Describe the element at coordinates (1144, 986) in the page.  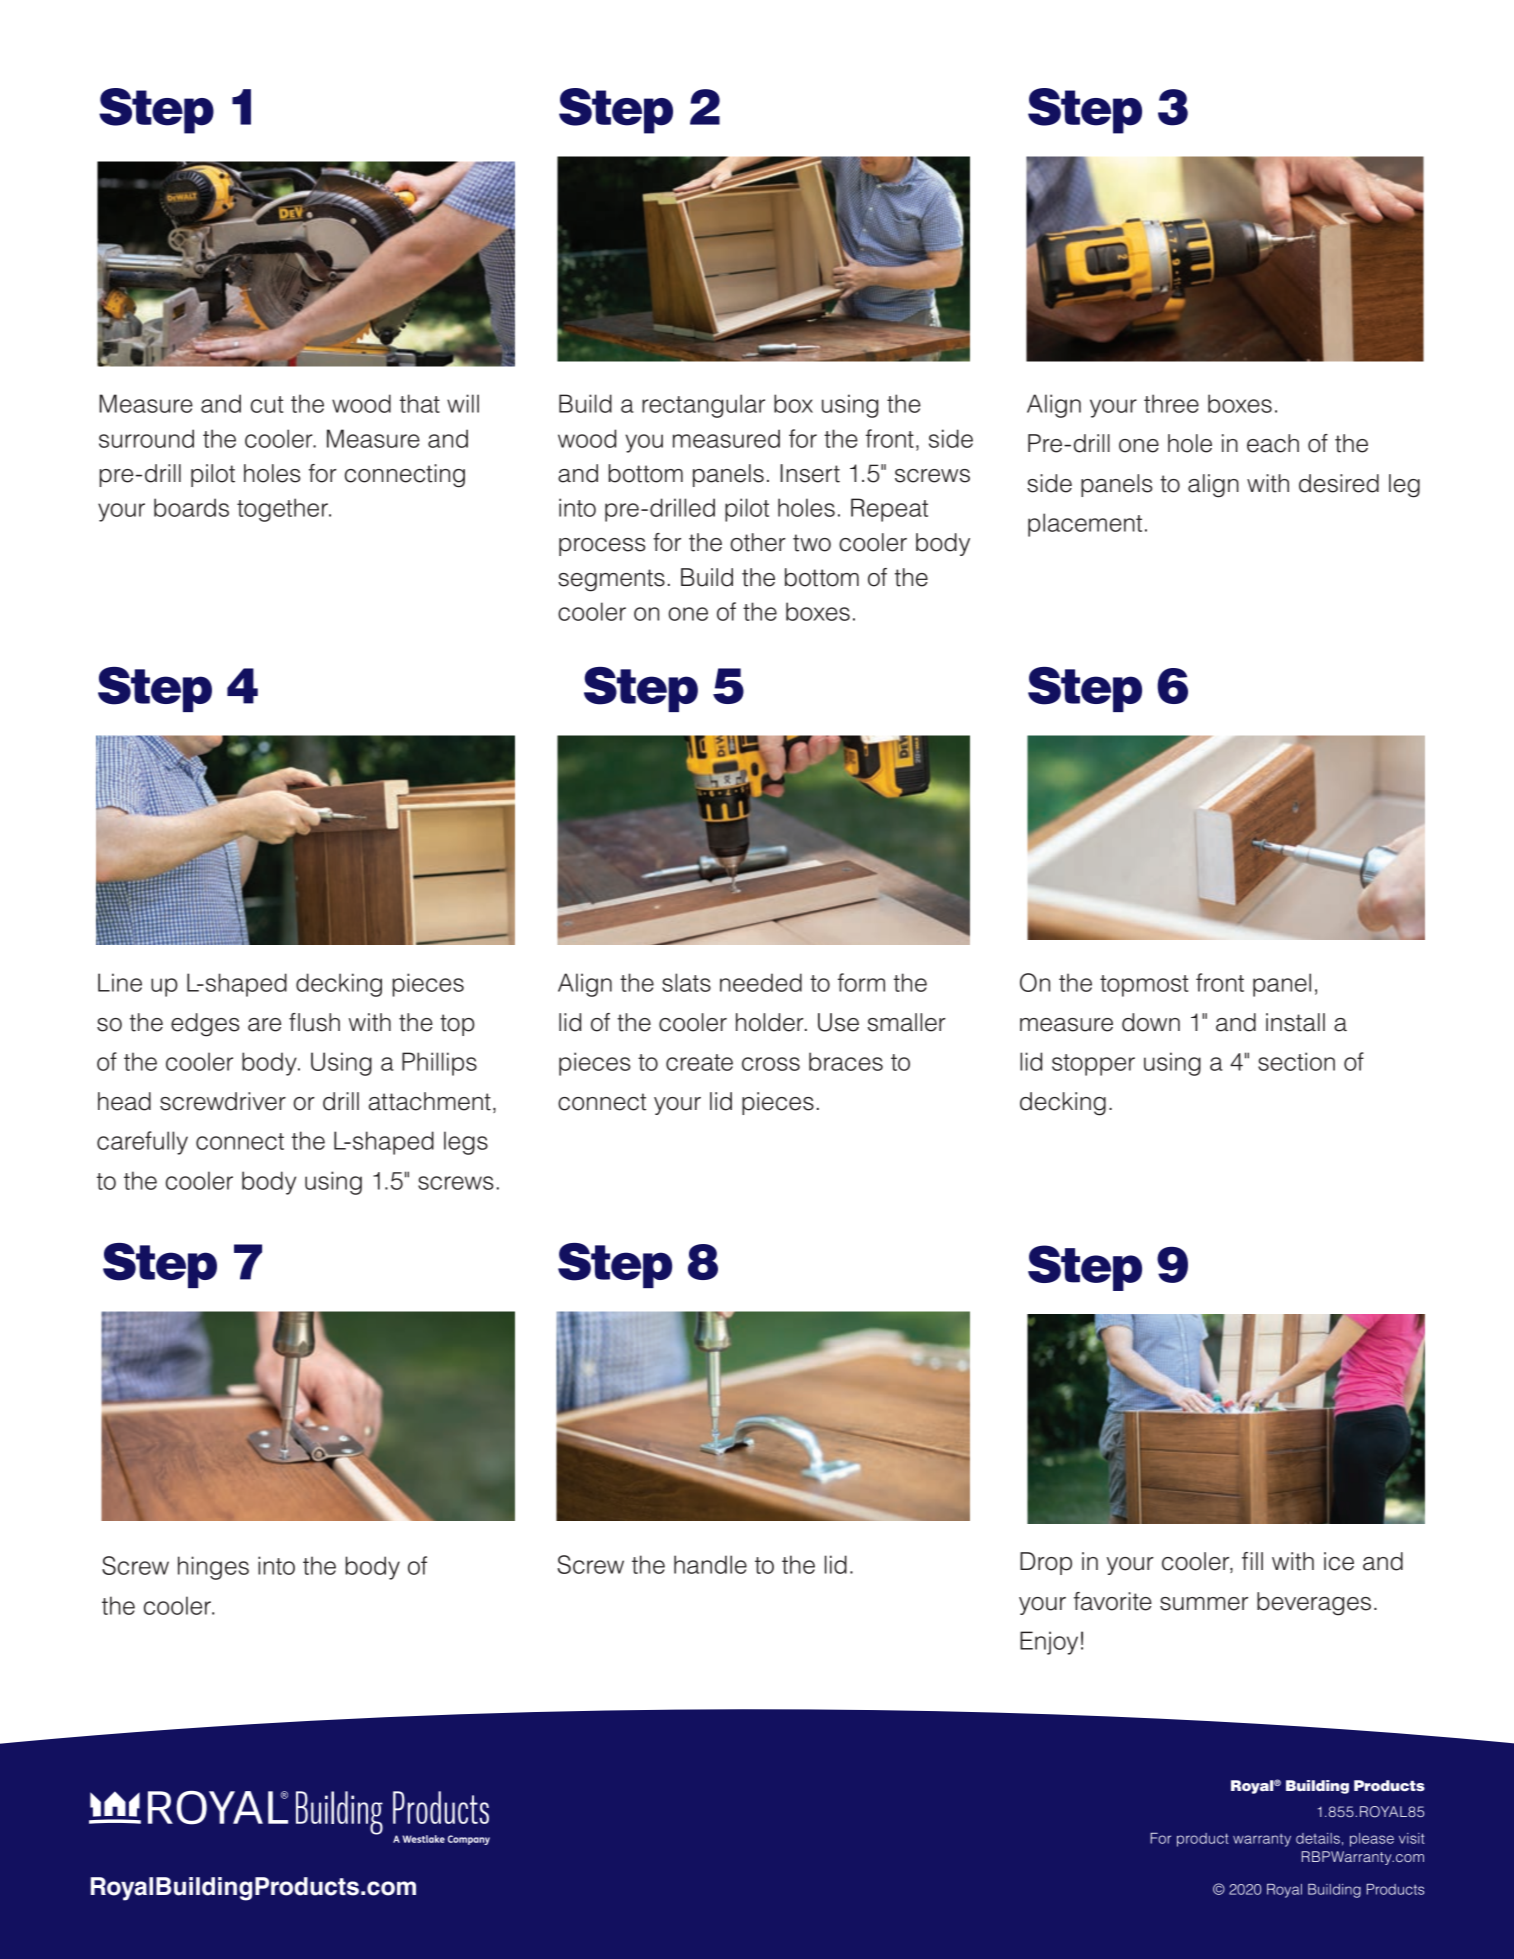
I see `topmost` at that location.
